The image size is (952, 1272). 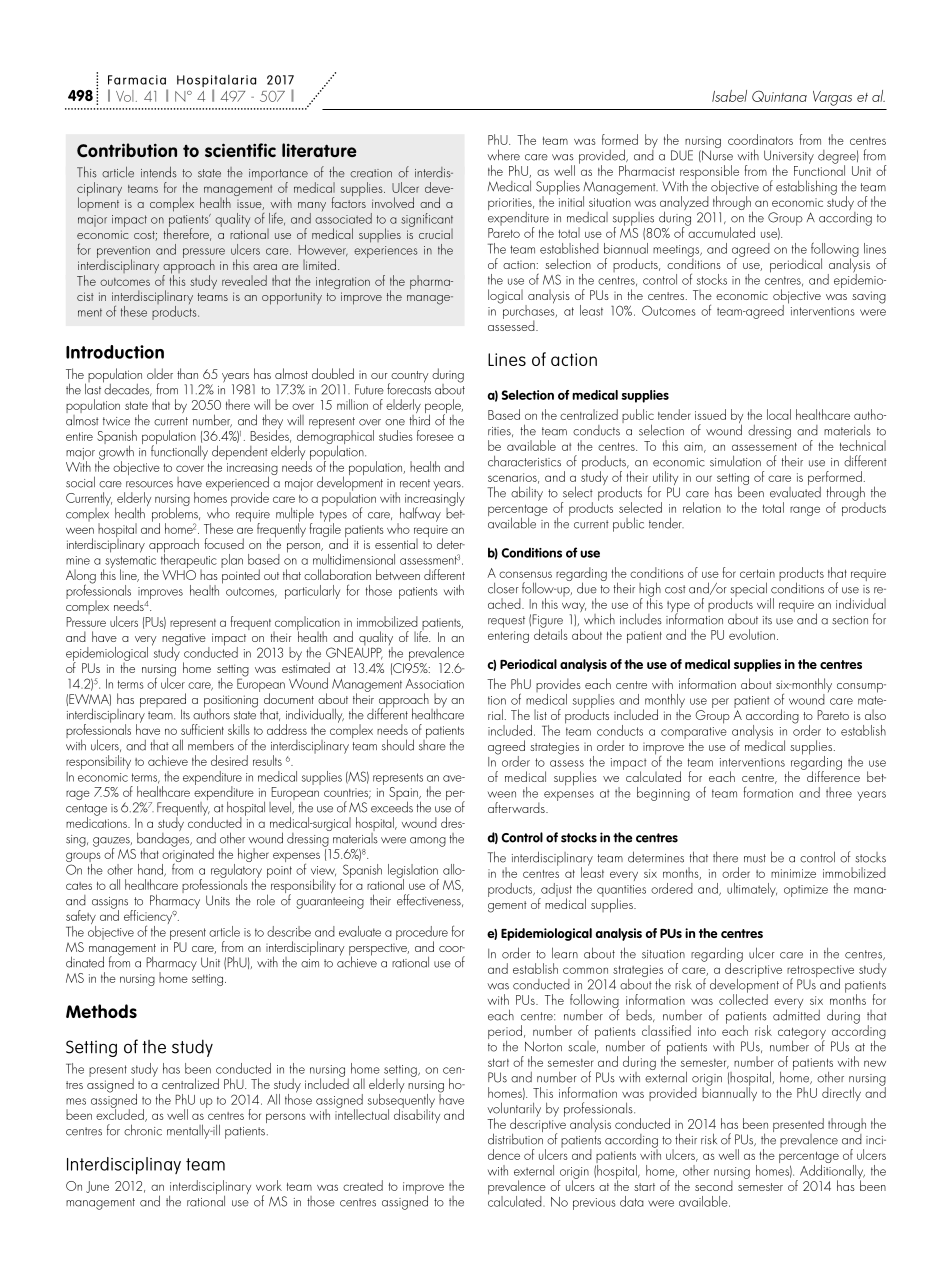 What do you see at coordinates (422, 934) in the page?
I see `procedure` at bounding box center [422, 934].
